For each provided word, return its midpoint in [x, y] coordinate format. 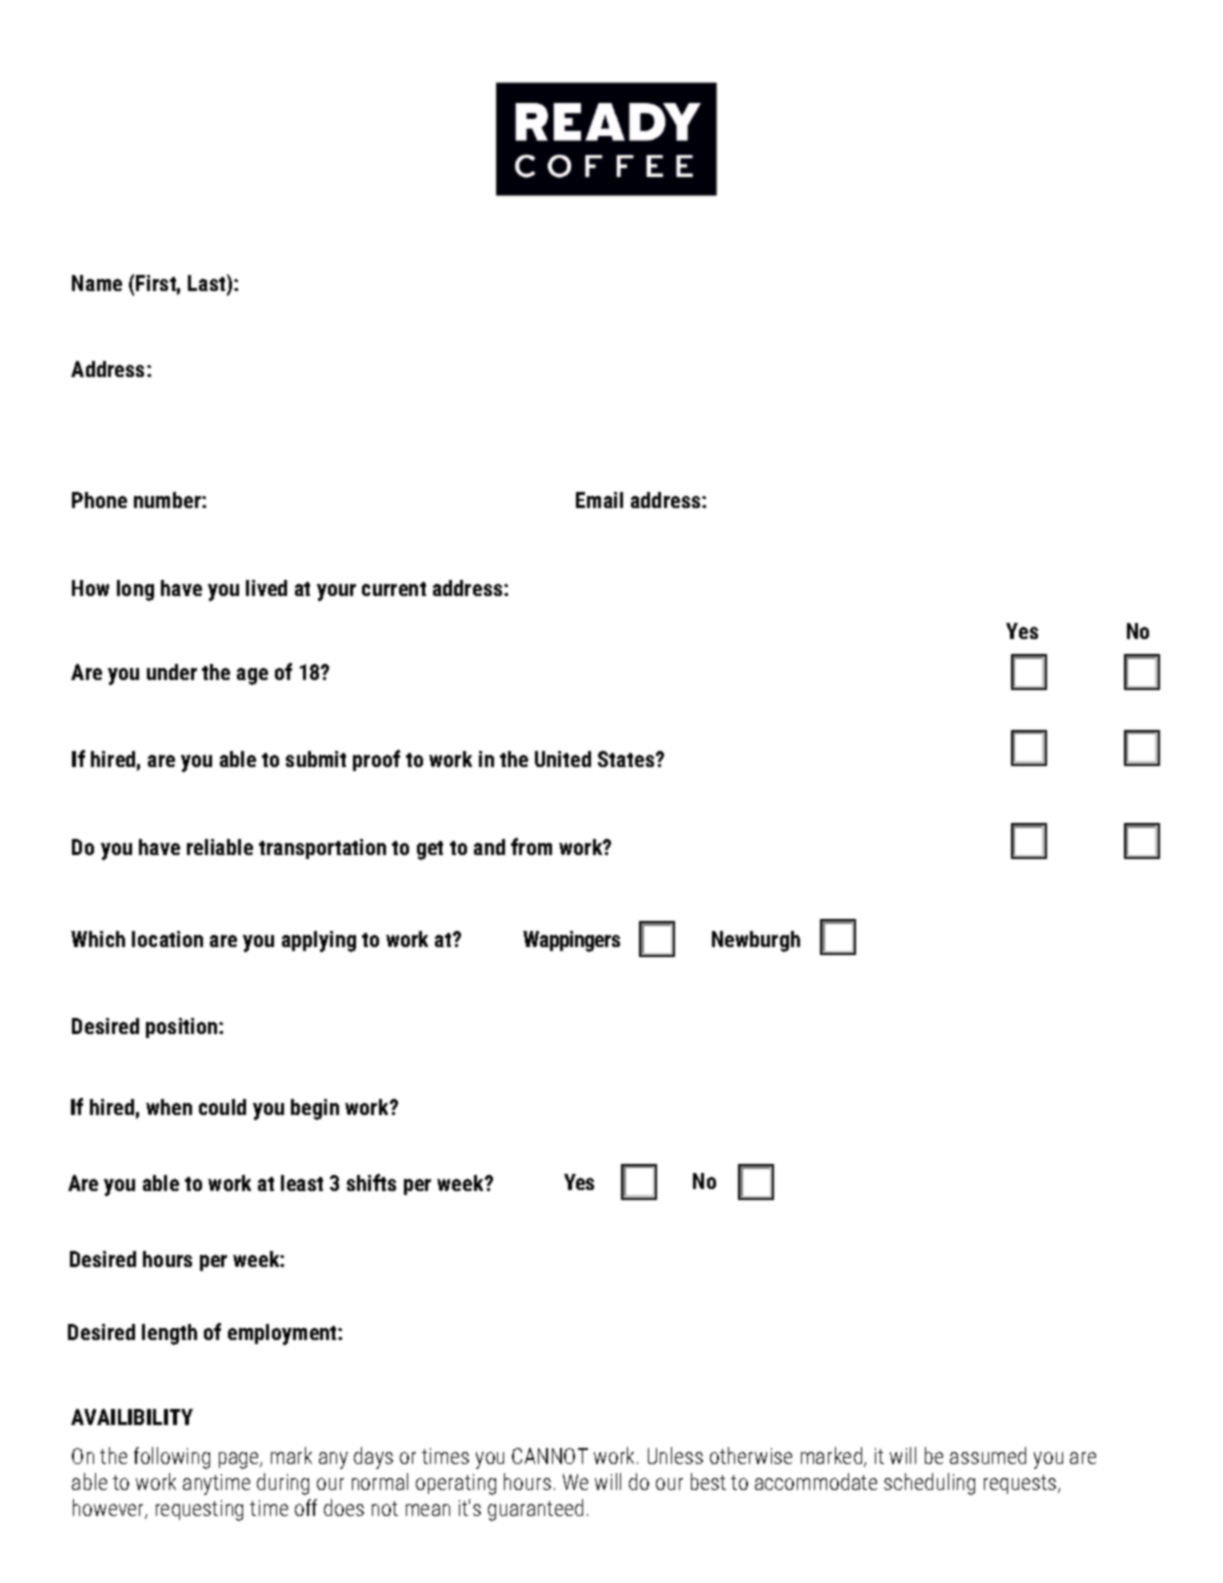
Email [599, 500]
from [531, 846]
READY [608, 122]
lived [266, 588]
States [627, 759]
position [183, 1028]
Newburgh [756, 941]
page [240, 1460]
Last [208, 284]
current [394, 589]
